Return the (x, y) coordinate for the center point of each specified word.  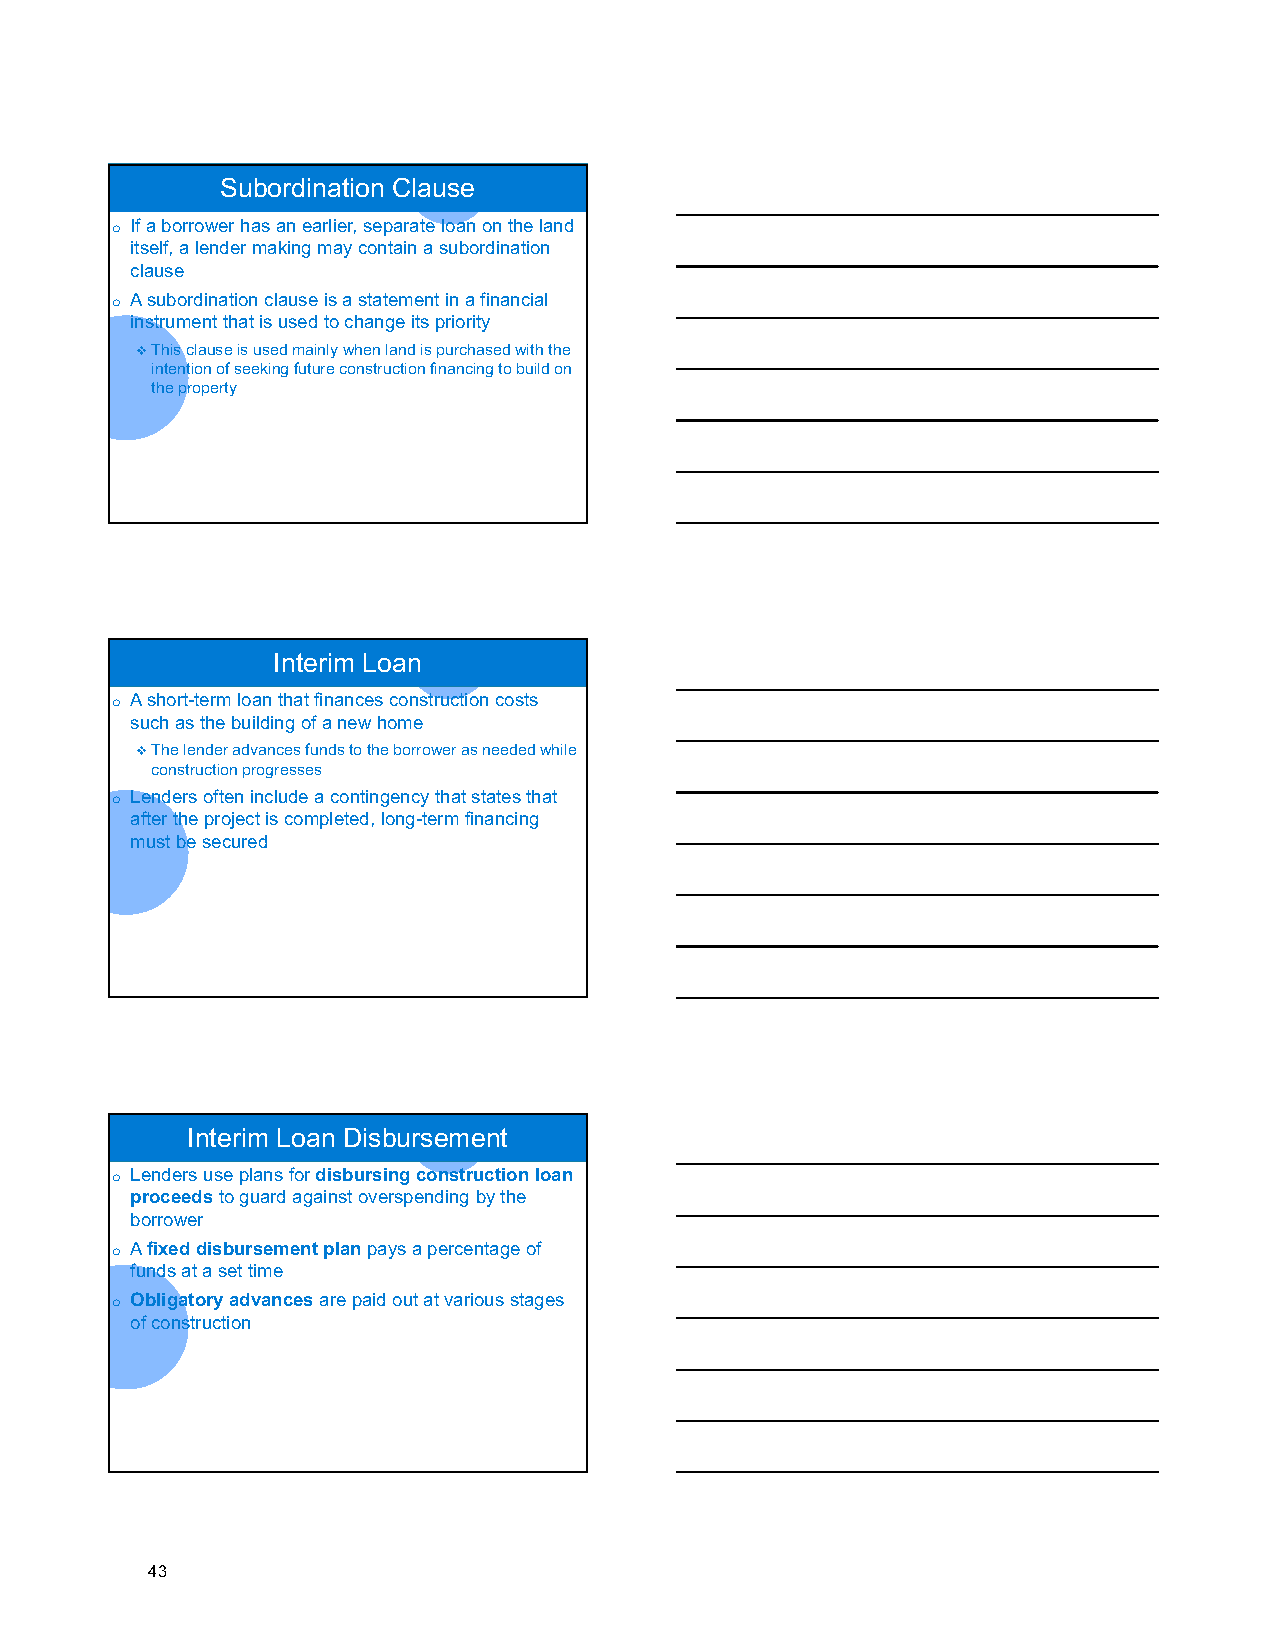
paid (369, 1301)
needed (509, 749)
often (223, 796)
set (230, 1270)
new (354, 724)
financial (513, 299)
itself (151, 248)
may (335, 251)
